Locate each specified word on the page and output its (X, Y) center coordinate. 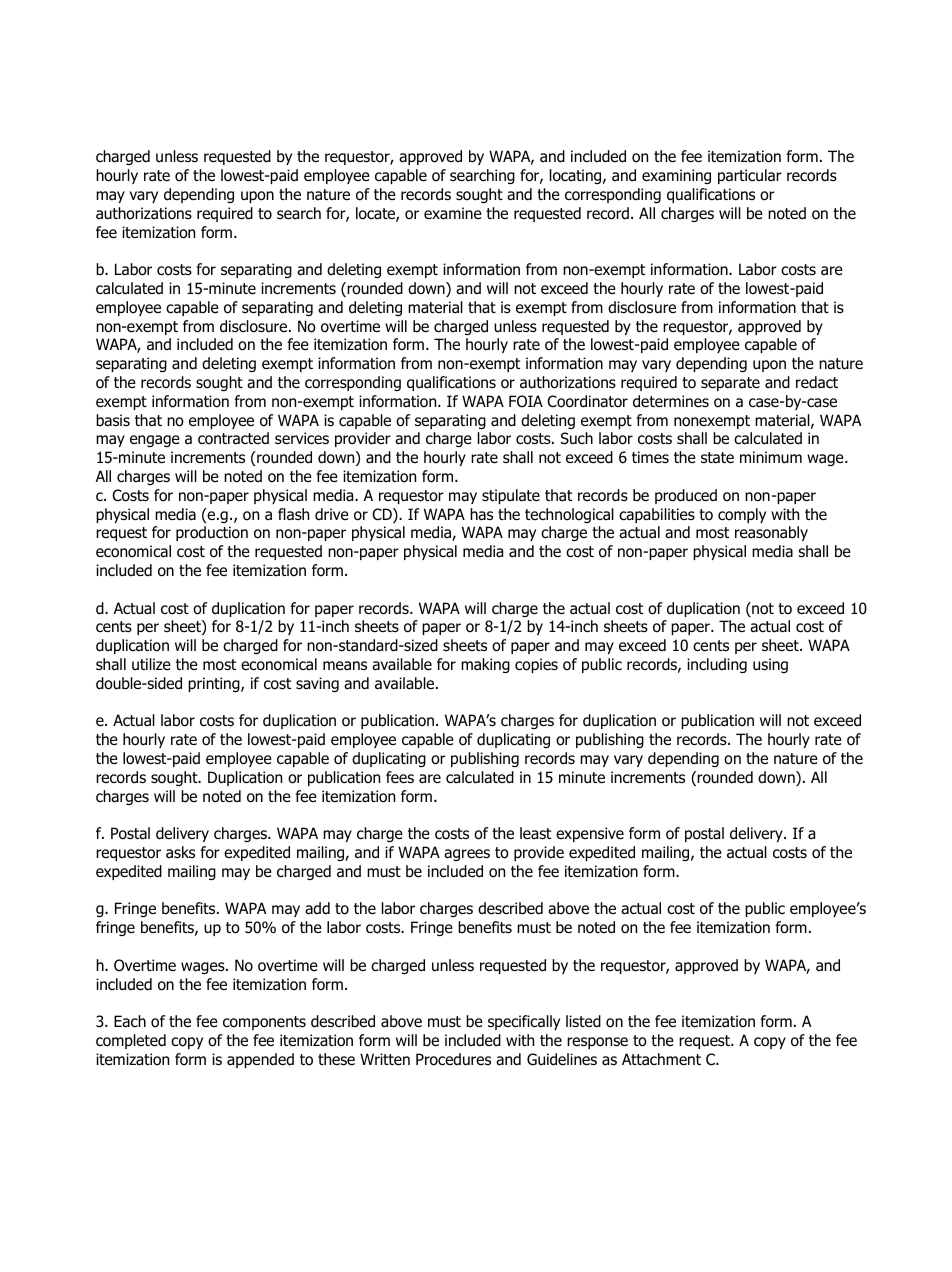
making (485, 665)
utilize (151, 664)
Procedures (453, 1059)
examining (676, 176)
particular (750, 176)
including (717, 665)
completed (131, 1041)
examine (453, 213)
